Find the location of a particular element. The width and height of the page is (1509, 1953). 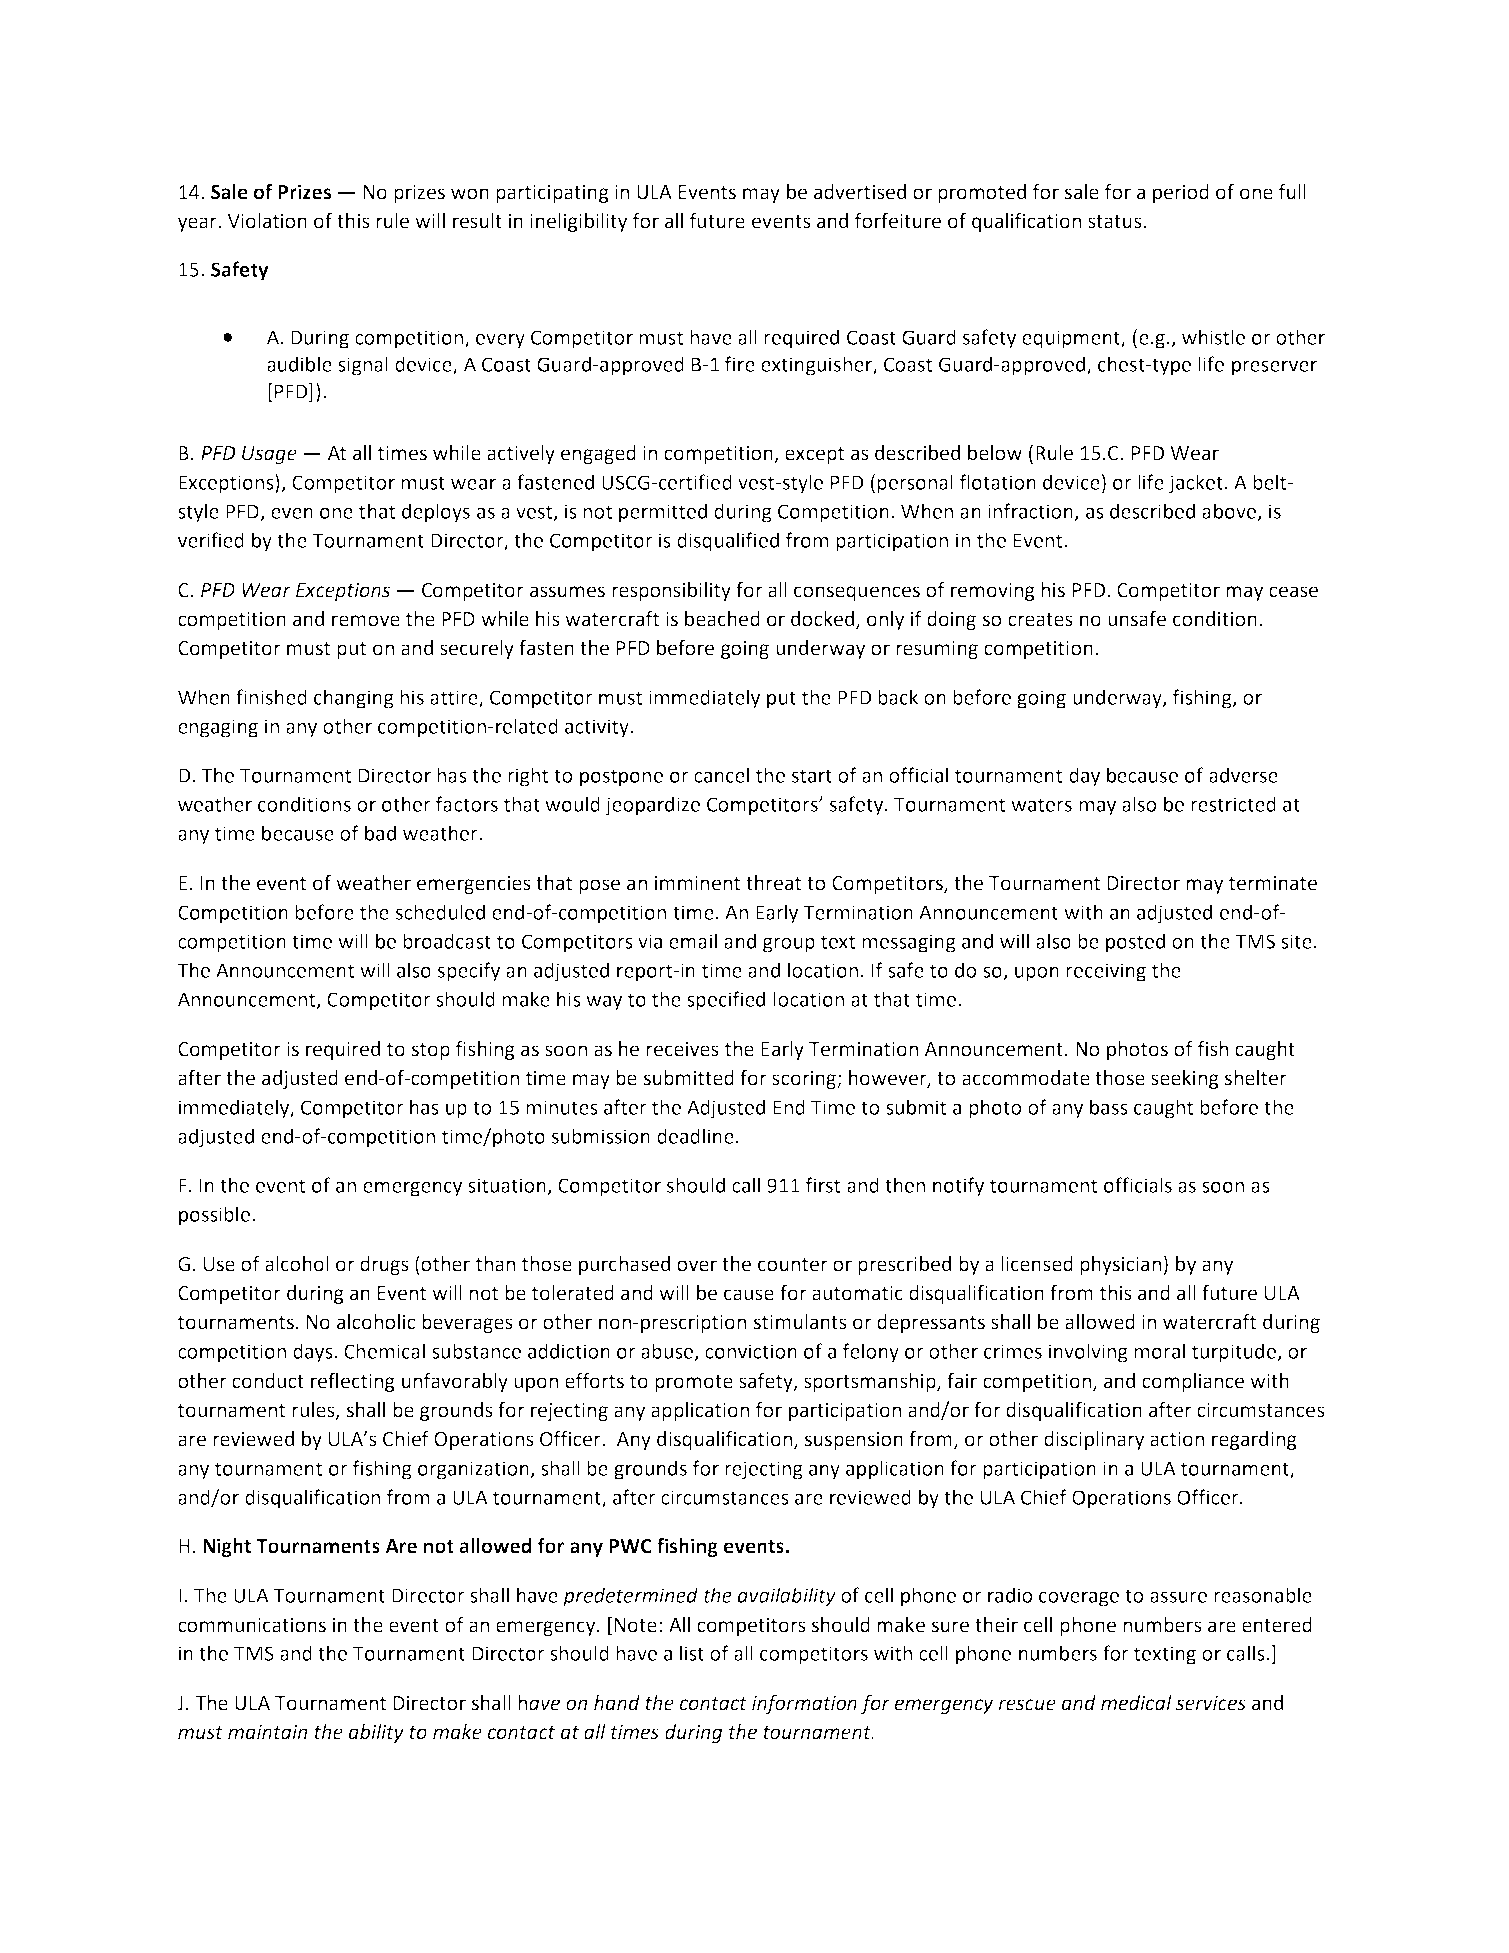

Violation is located at coordinates (267, 221).
